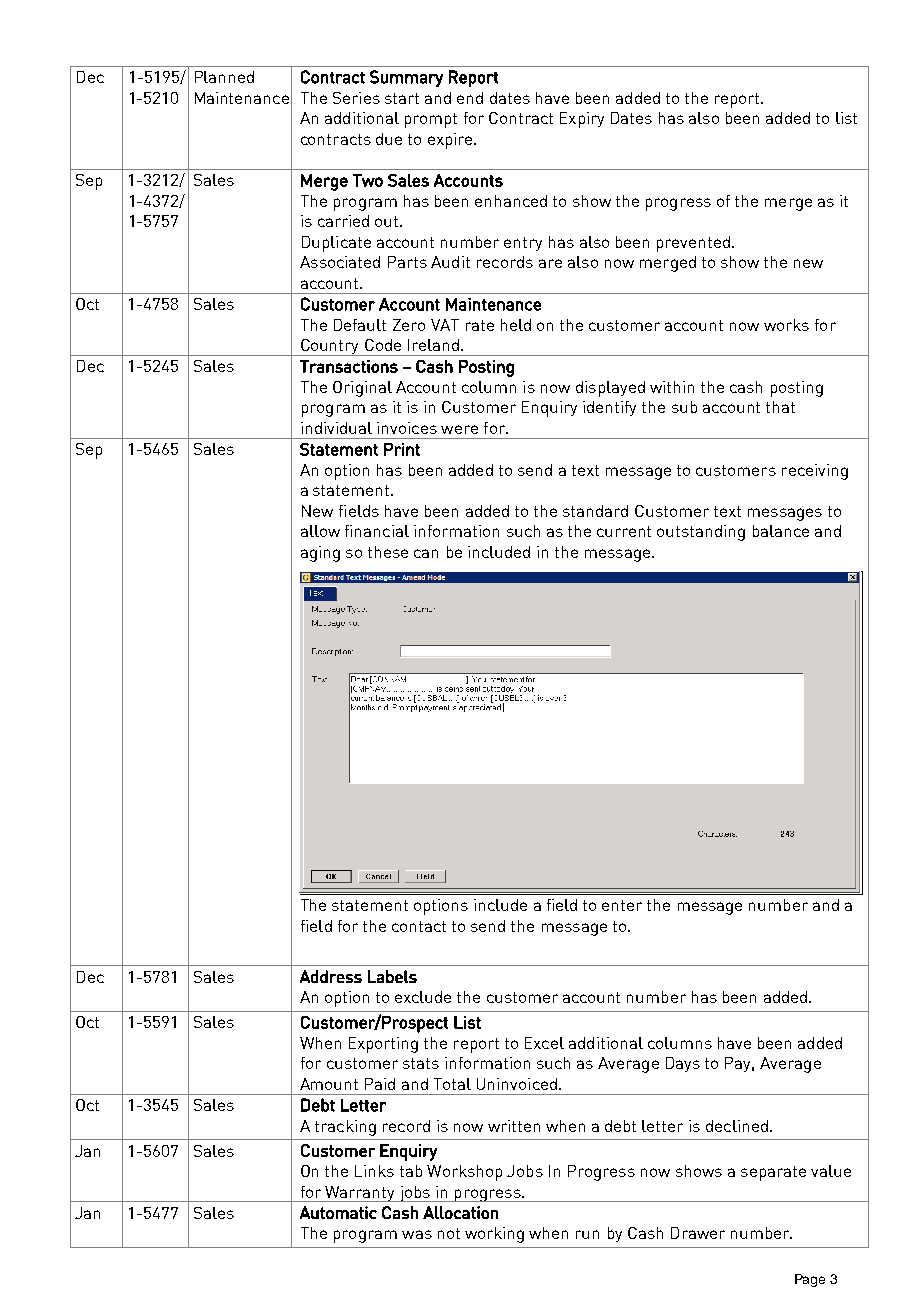 The height and width of the document is (1308, 924). What do you see at coordinates (582, 120) in the document?
I see `Expiry` at bounding box center [582, 120].
